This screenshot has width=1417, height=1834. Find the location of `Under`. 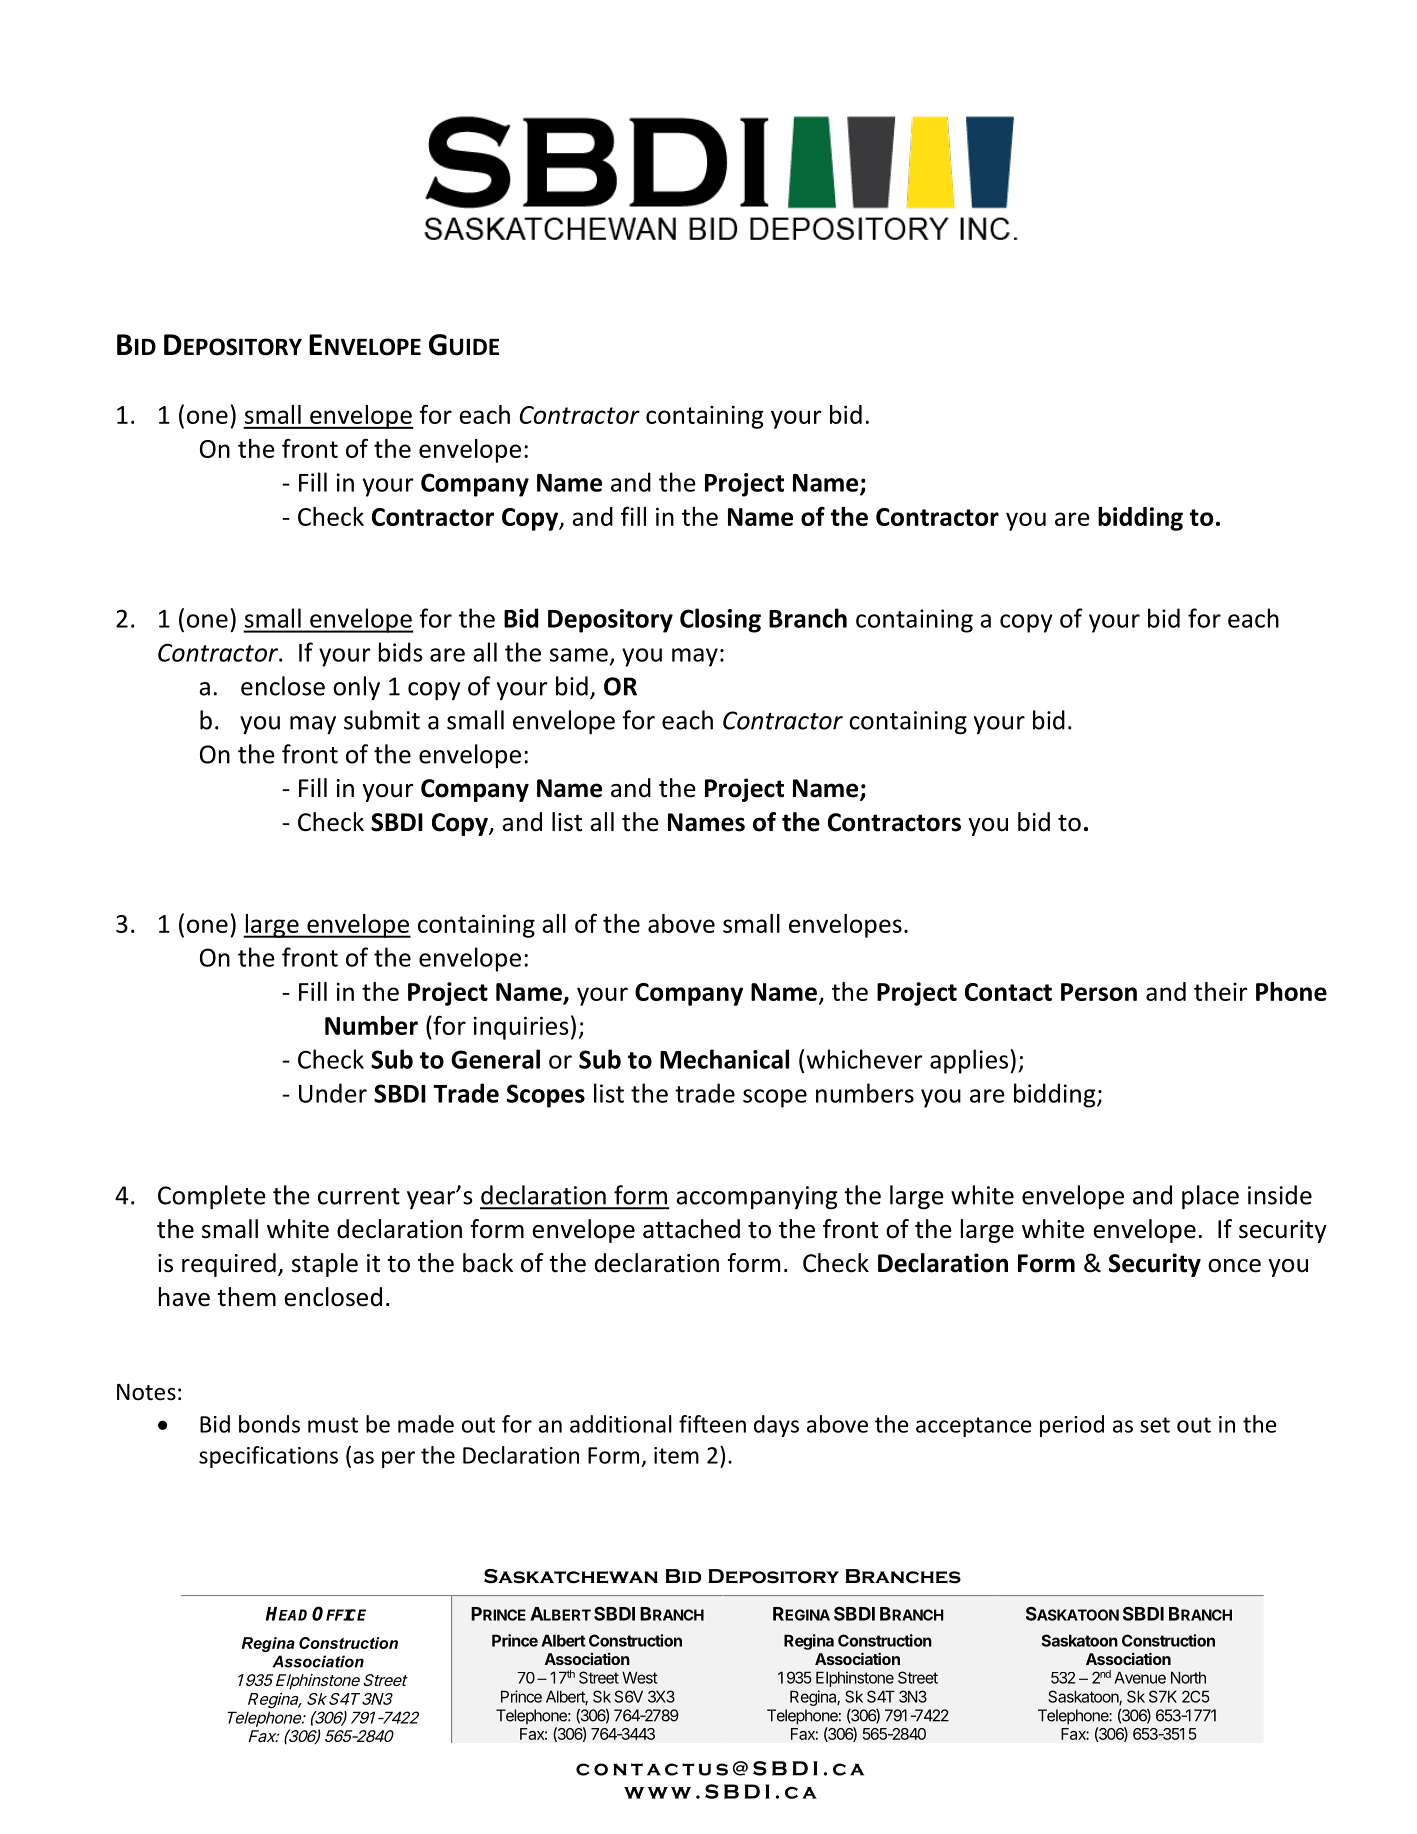

Under is located at coordinates (333, 1093).
